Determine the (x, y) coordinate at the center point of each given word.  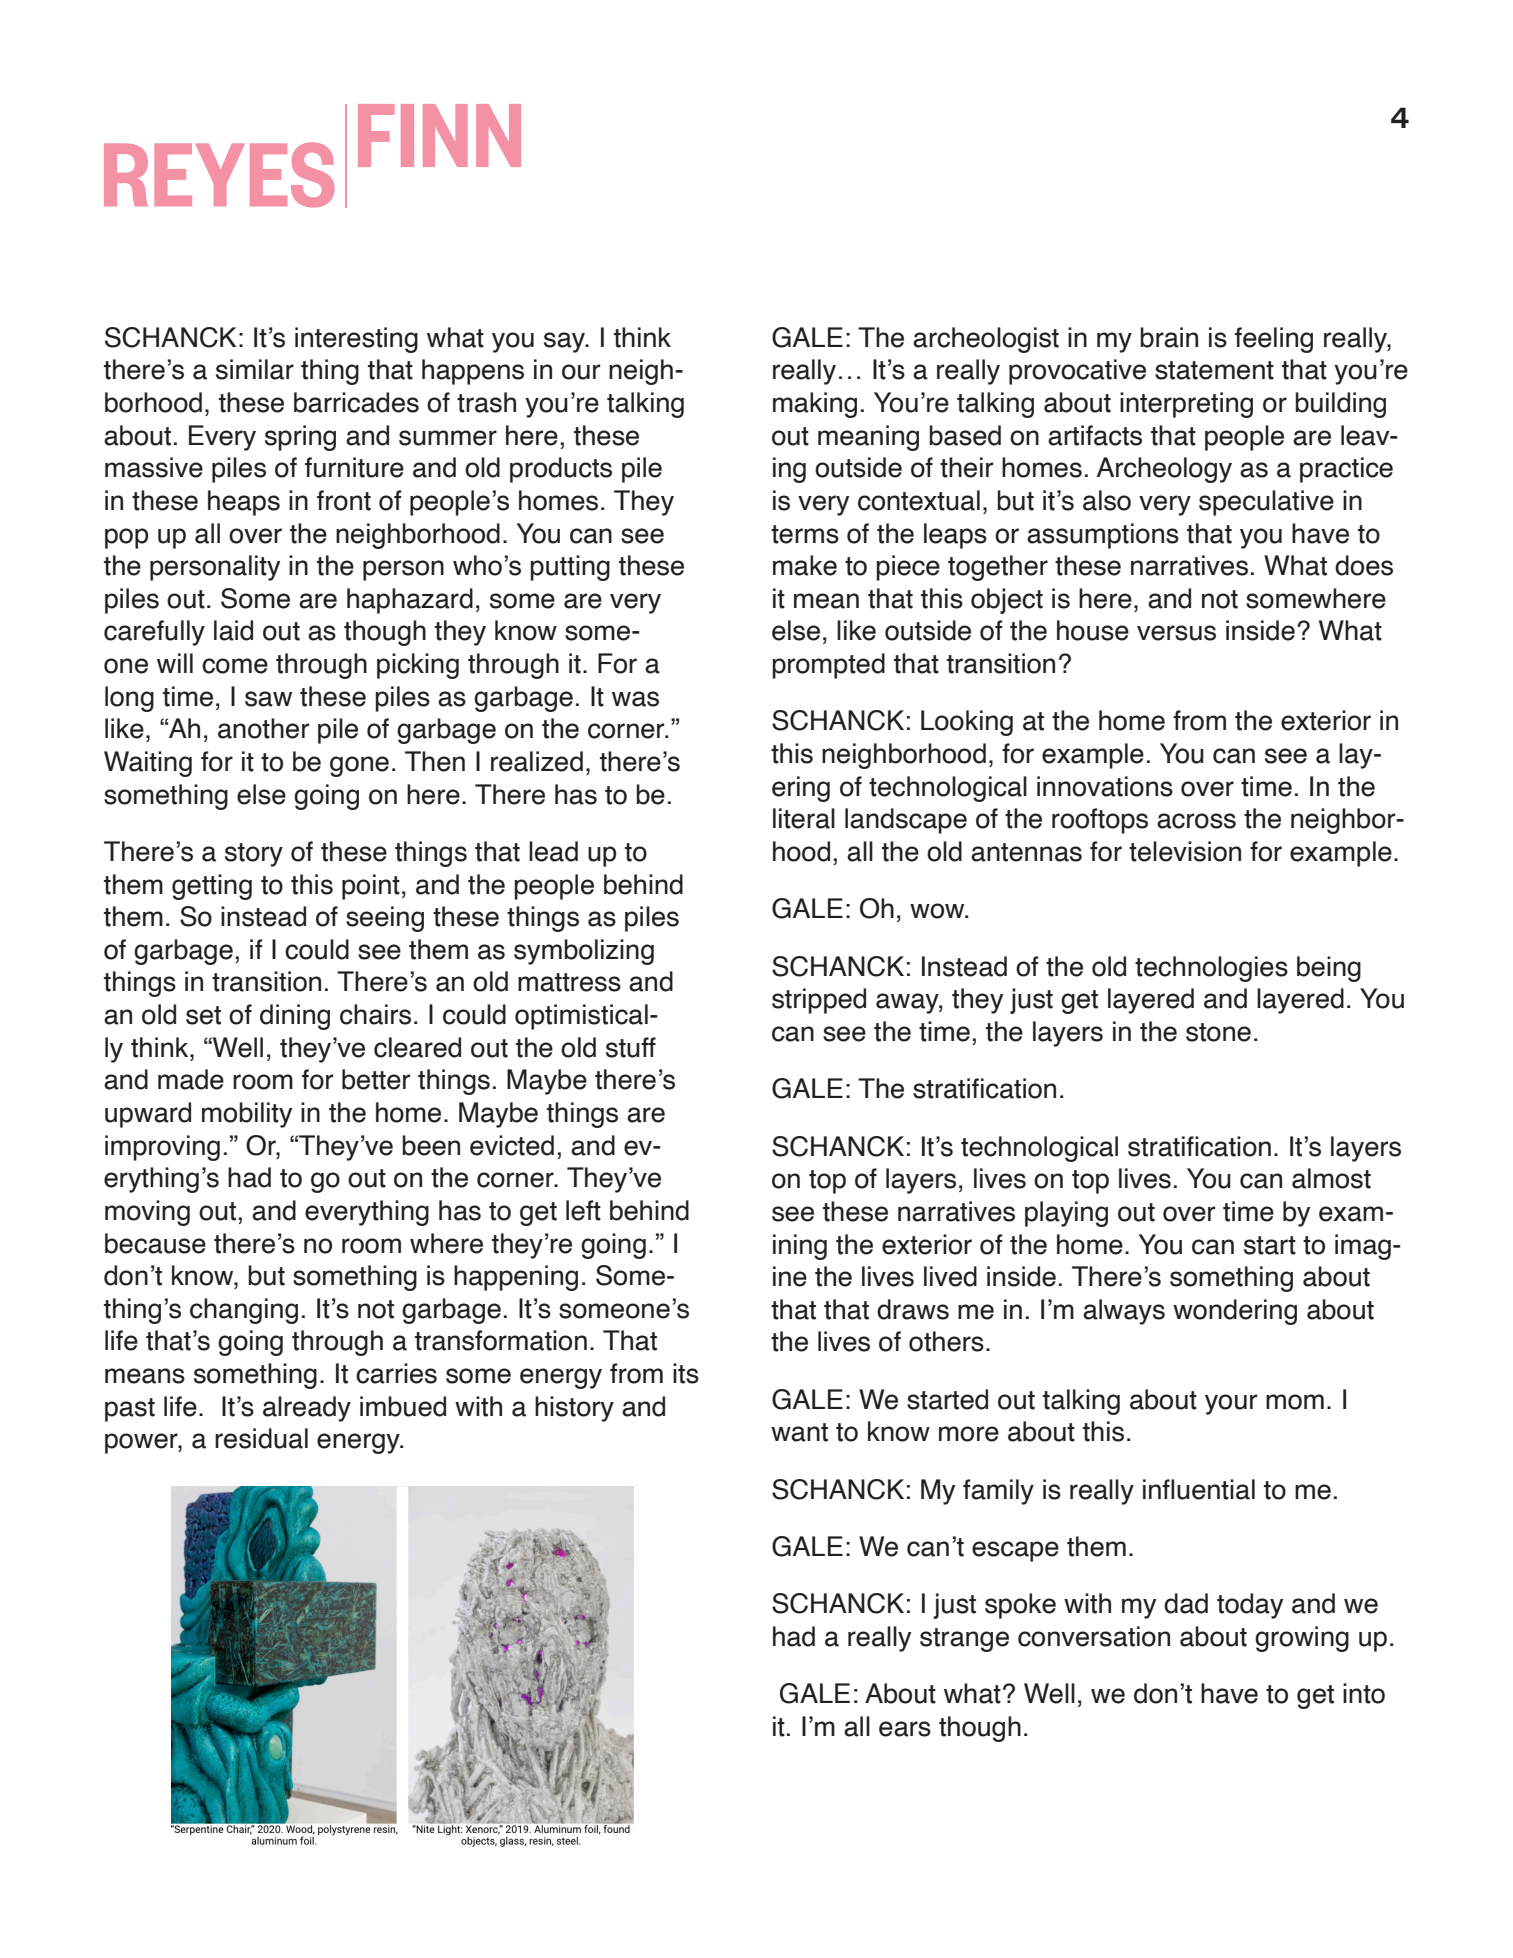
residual (261, 1438)
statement (1214, 370)
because (155, 1243)
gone (359, 766)
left (583, 1210)
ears (905, 1729)
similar (255, 369)
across (1196, 821)
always (1124, 1312)
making (815, 405)
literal (804, 818)
